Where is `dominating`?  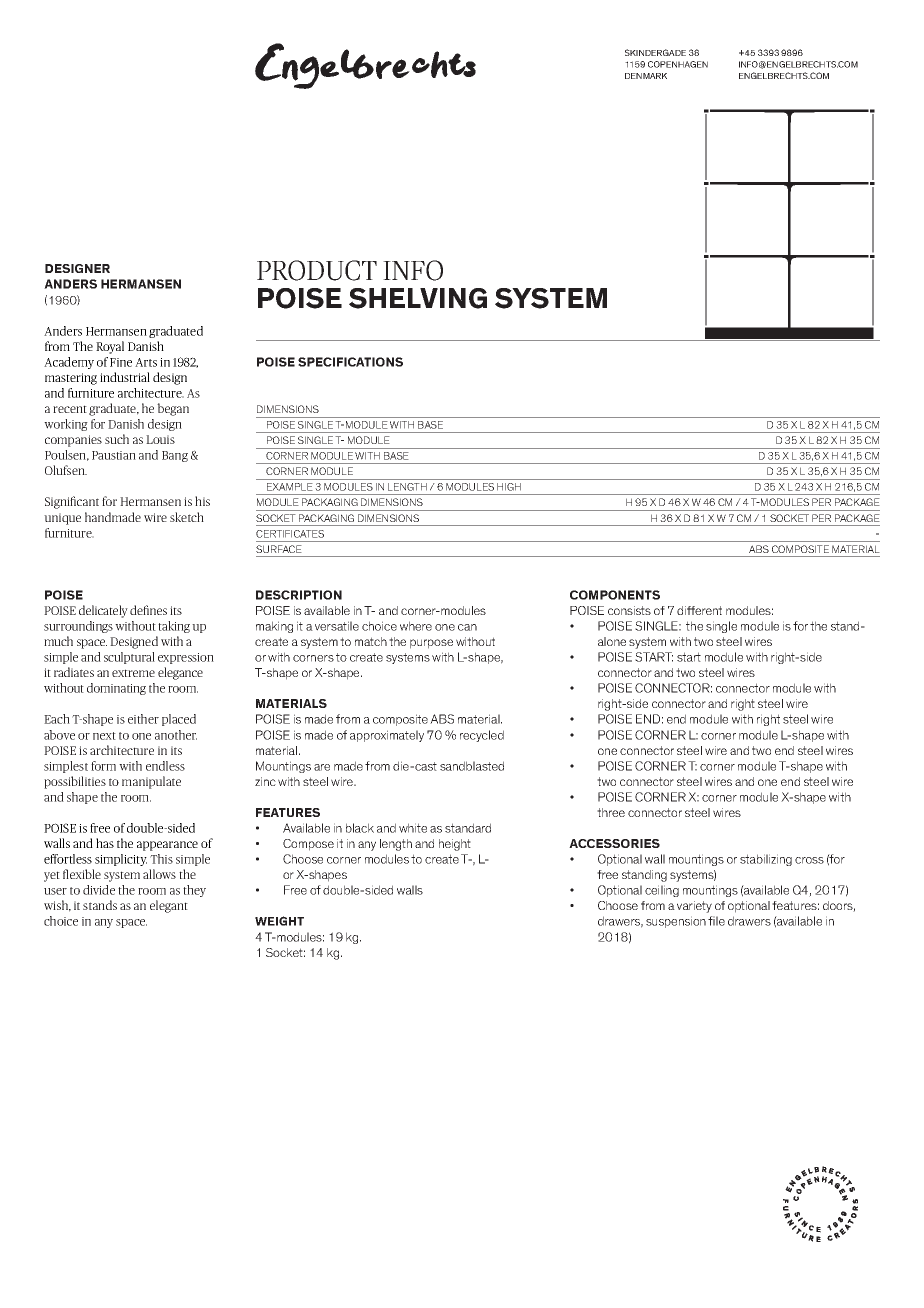
dominating is located at coordinates (116, 689).
